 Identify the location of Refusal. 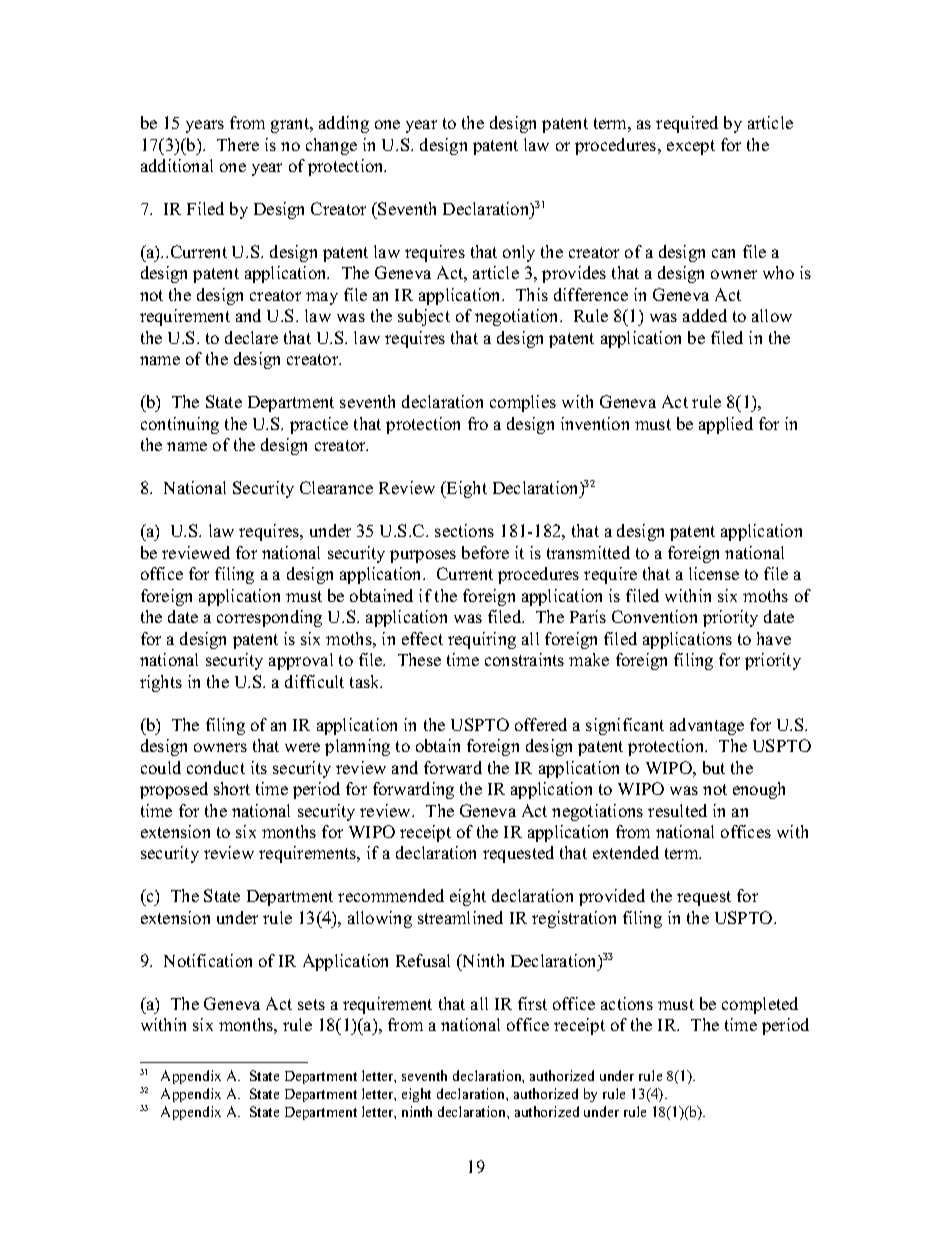
(423, 960).
